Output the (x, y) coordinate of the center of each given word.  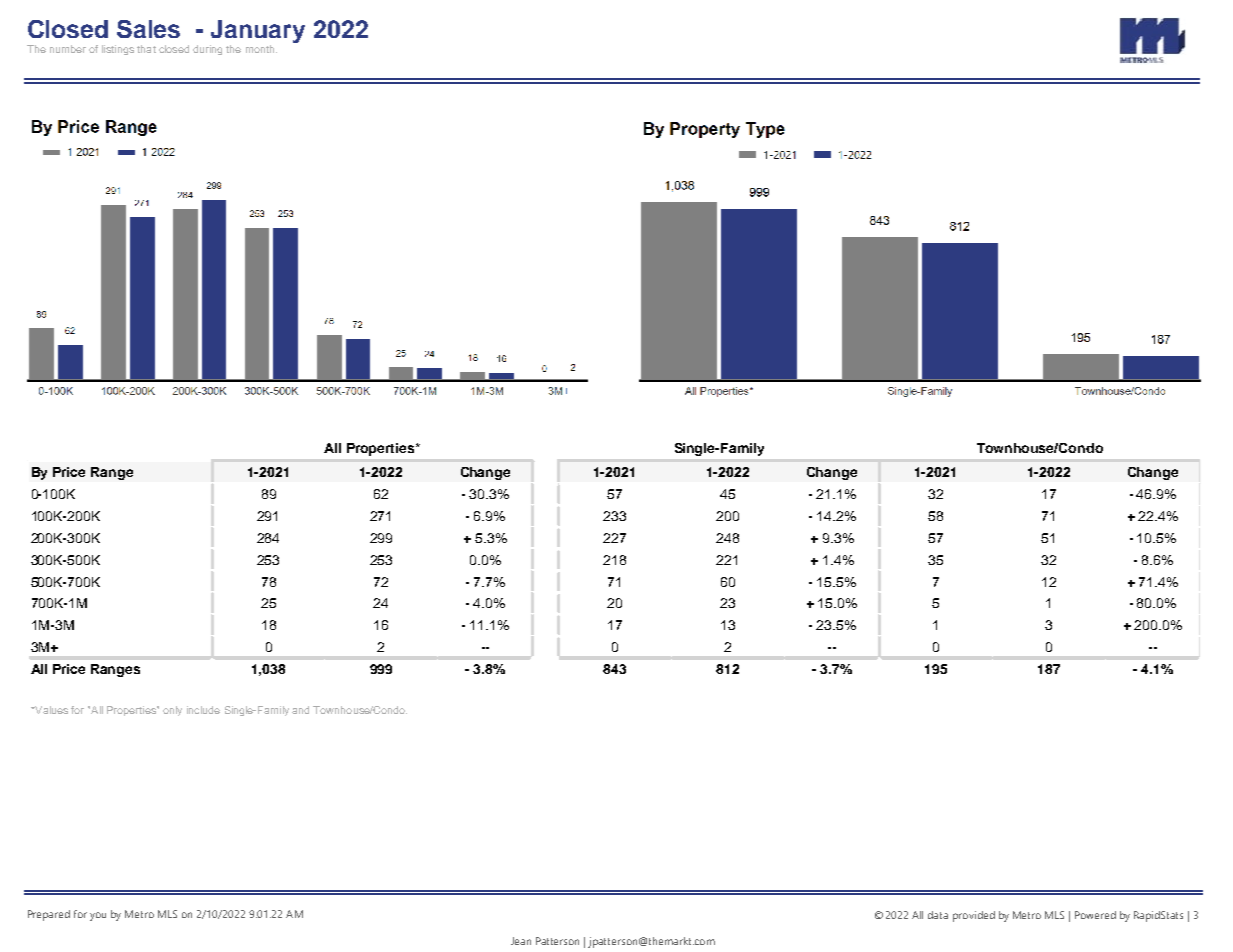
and (300, 710)
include (203, 710)
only (172, 711)
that (146, 49)
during (207, 50)
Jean (521, 941)
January (257, 33)
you (98, 916)
